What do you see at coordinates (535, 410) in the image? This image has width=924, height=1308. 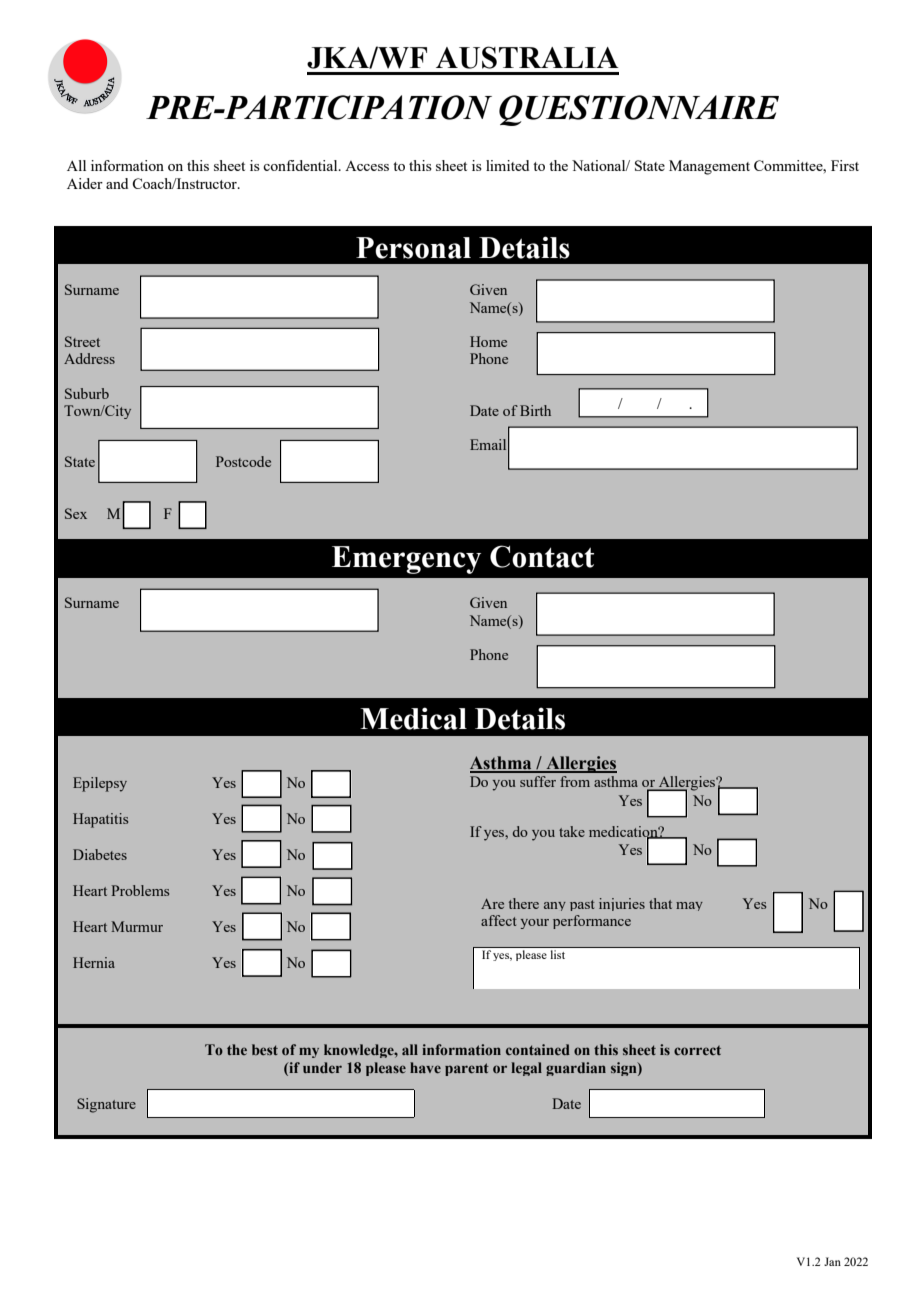 I see `Birth` at bounding box center [535, 410].
